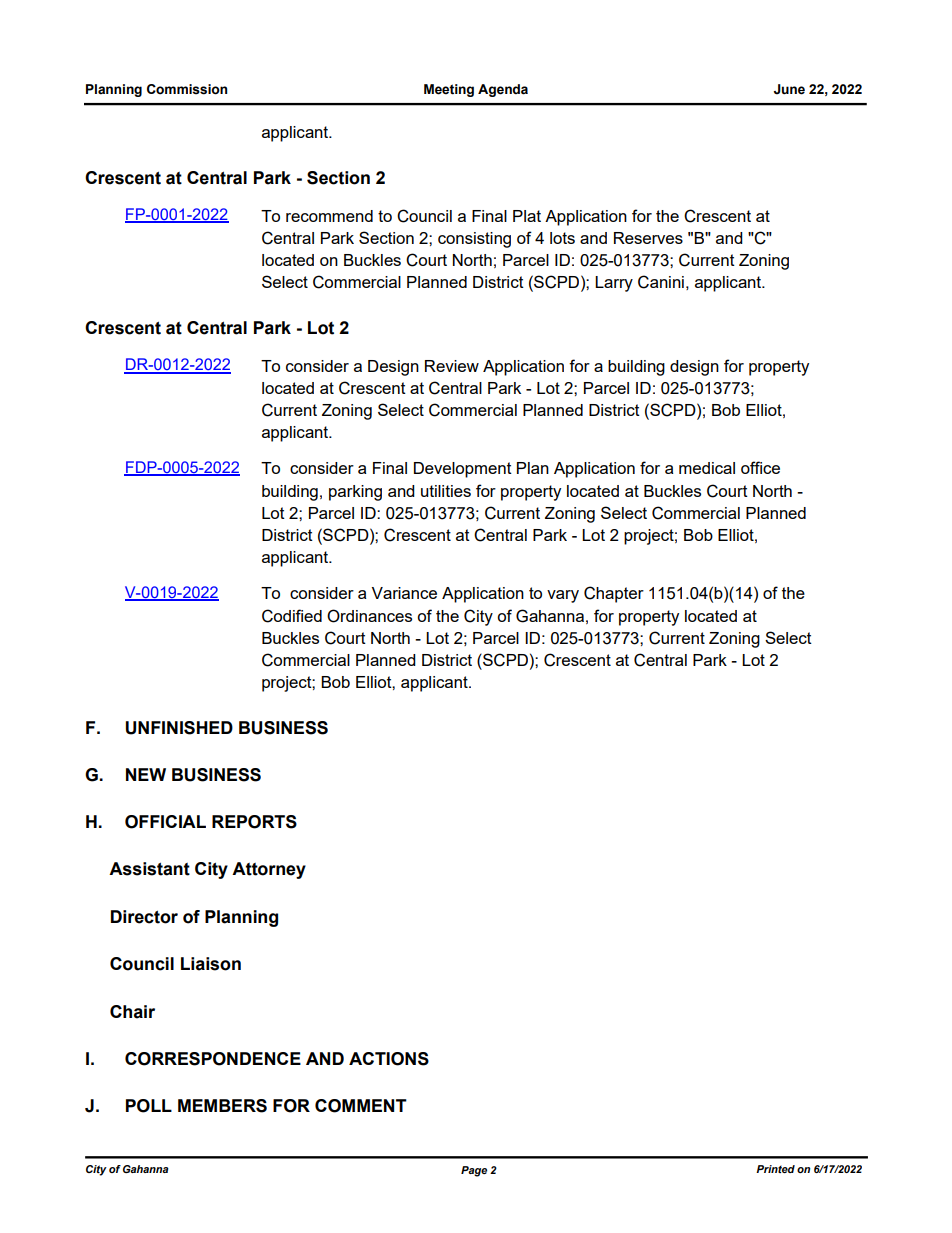 This screenshot has height=1233, width=952. I want to click on Chapter, so click(614, 594).
